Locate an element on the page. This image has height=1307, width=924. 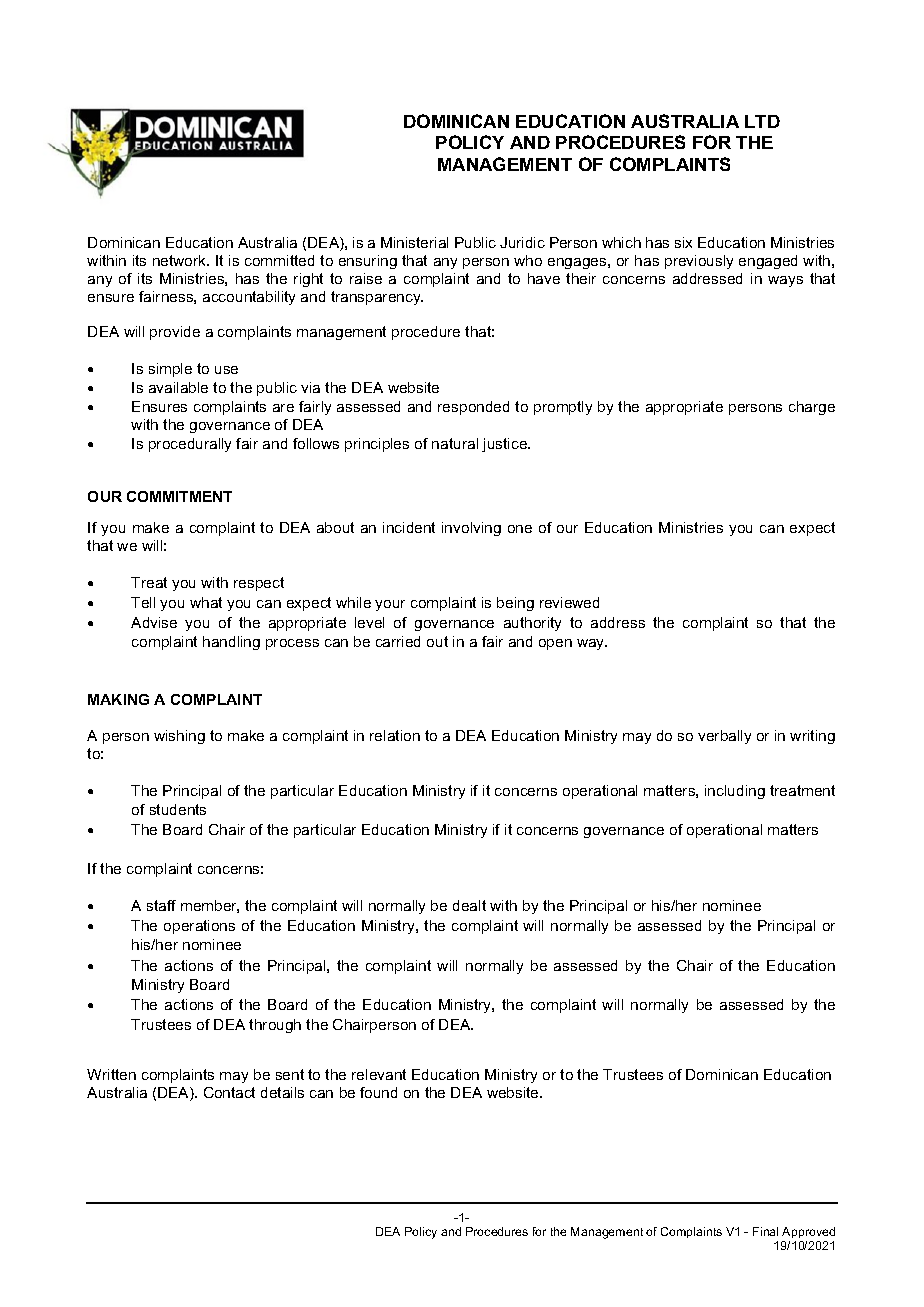
LTD is located at coordinates (762, 121).
